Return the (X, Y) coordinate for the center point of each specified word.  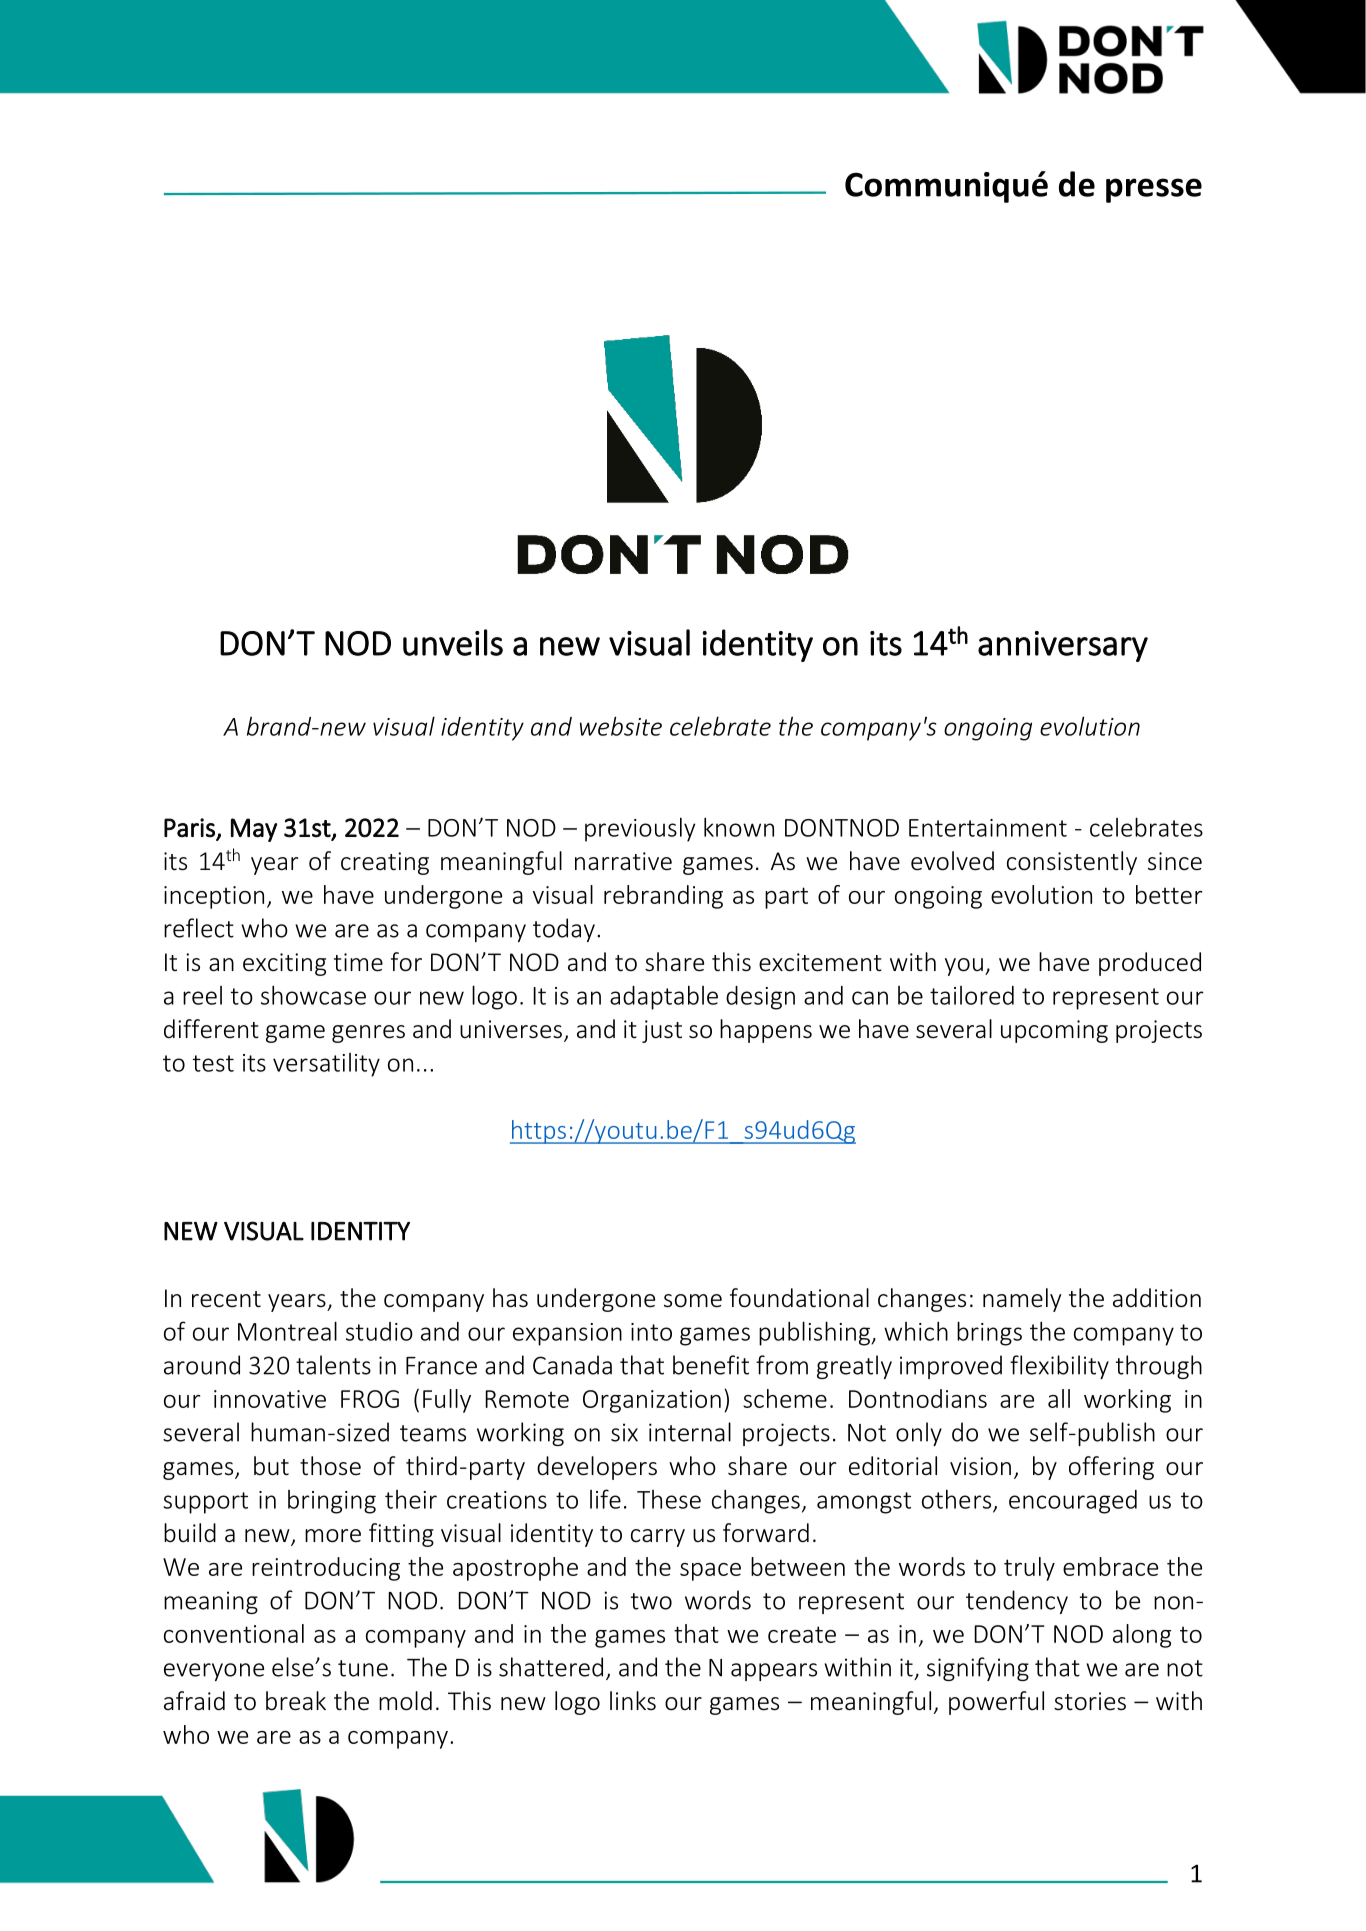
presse (1154, 190)
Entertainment (988, 828)
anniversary (1063, 646)
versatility (326, 1065)
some (693, 1301)
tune (363, 1668)
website (621, 726)
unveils (453, 642)
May (254, 830)
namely (1022, 1300)
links (633, 1700)
